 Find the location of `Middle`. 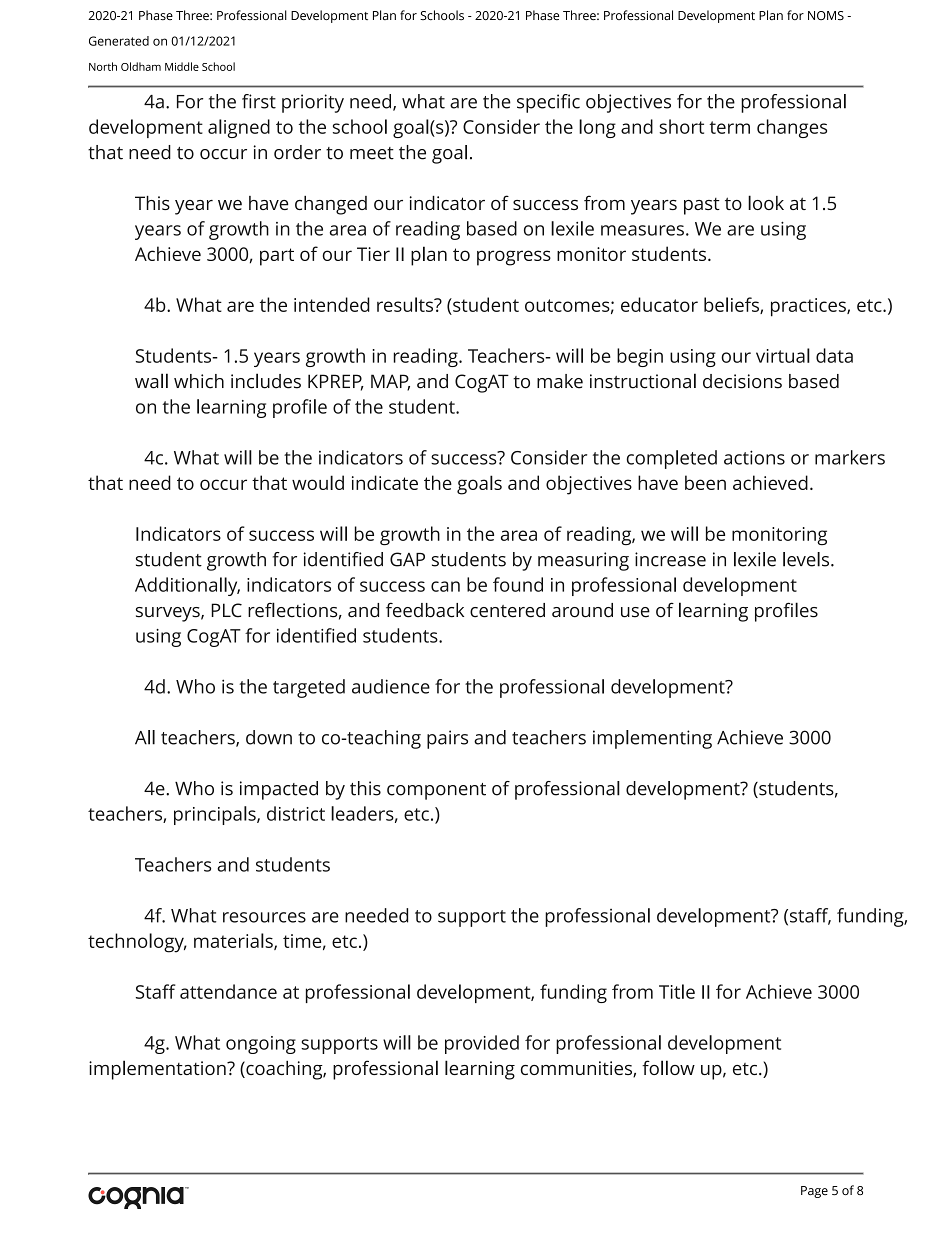

Middle is located at coordinates (182, 66).
